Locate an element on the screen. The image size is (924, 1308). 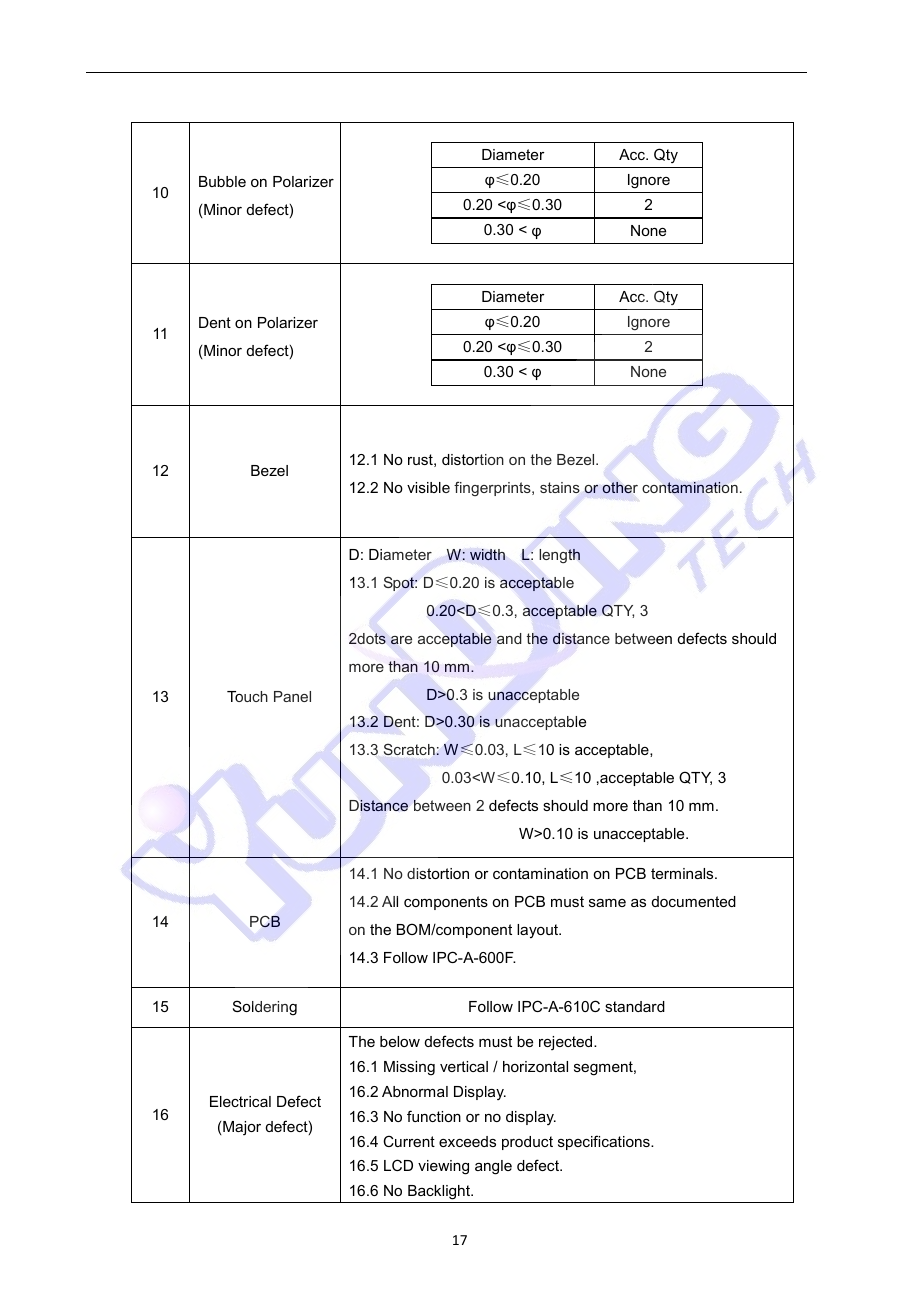
other is located at coordinates (620, 487).
